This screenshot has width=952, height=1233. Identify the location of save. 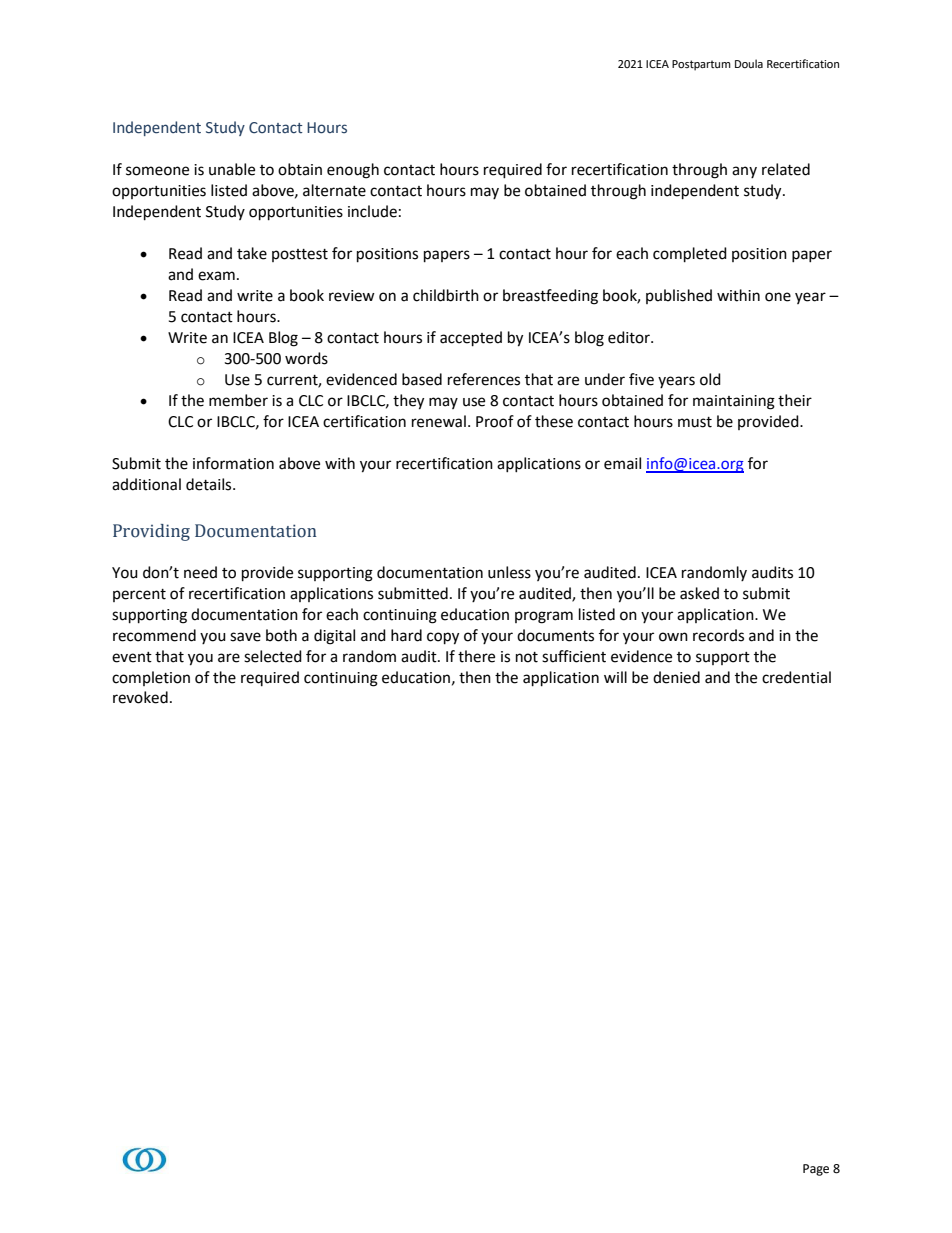
(245, 637).
